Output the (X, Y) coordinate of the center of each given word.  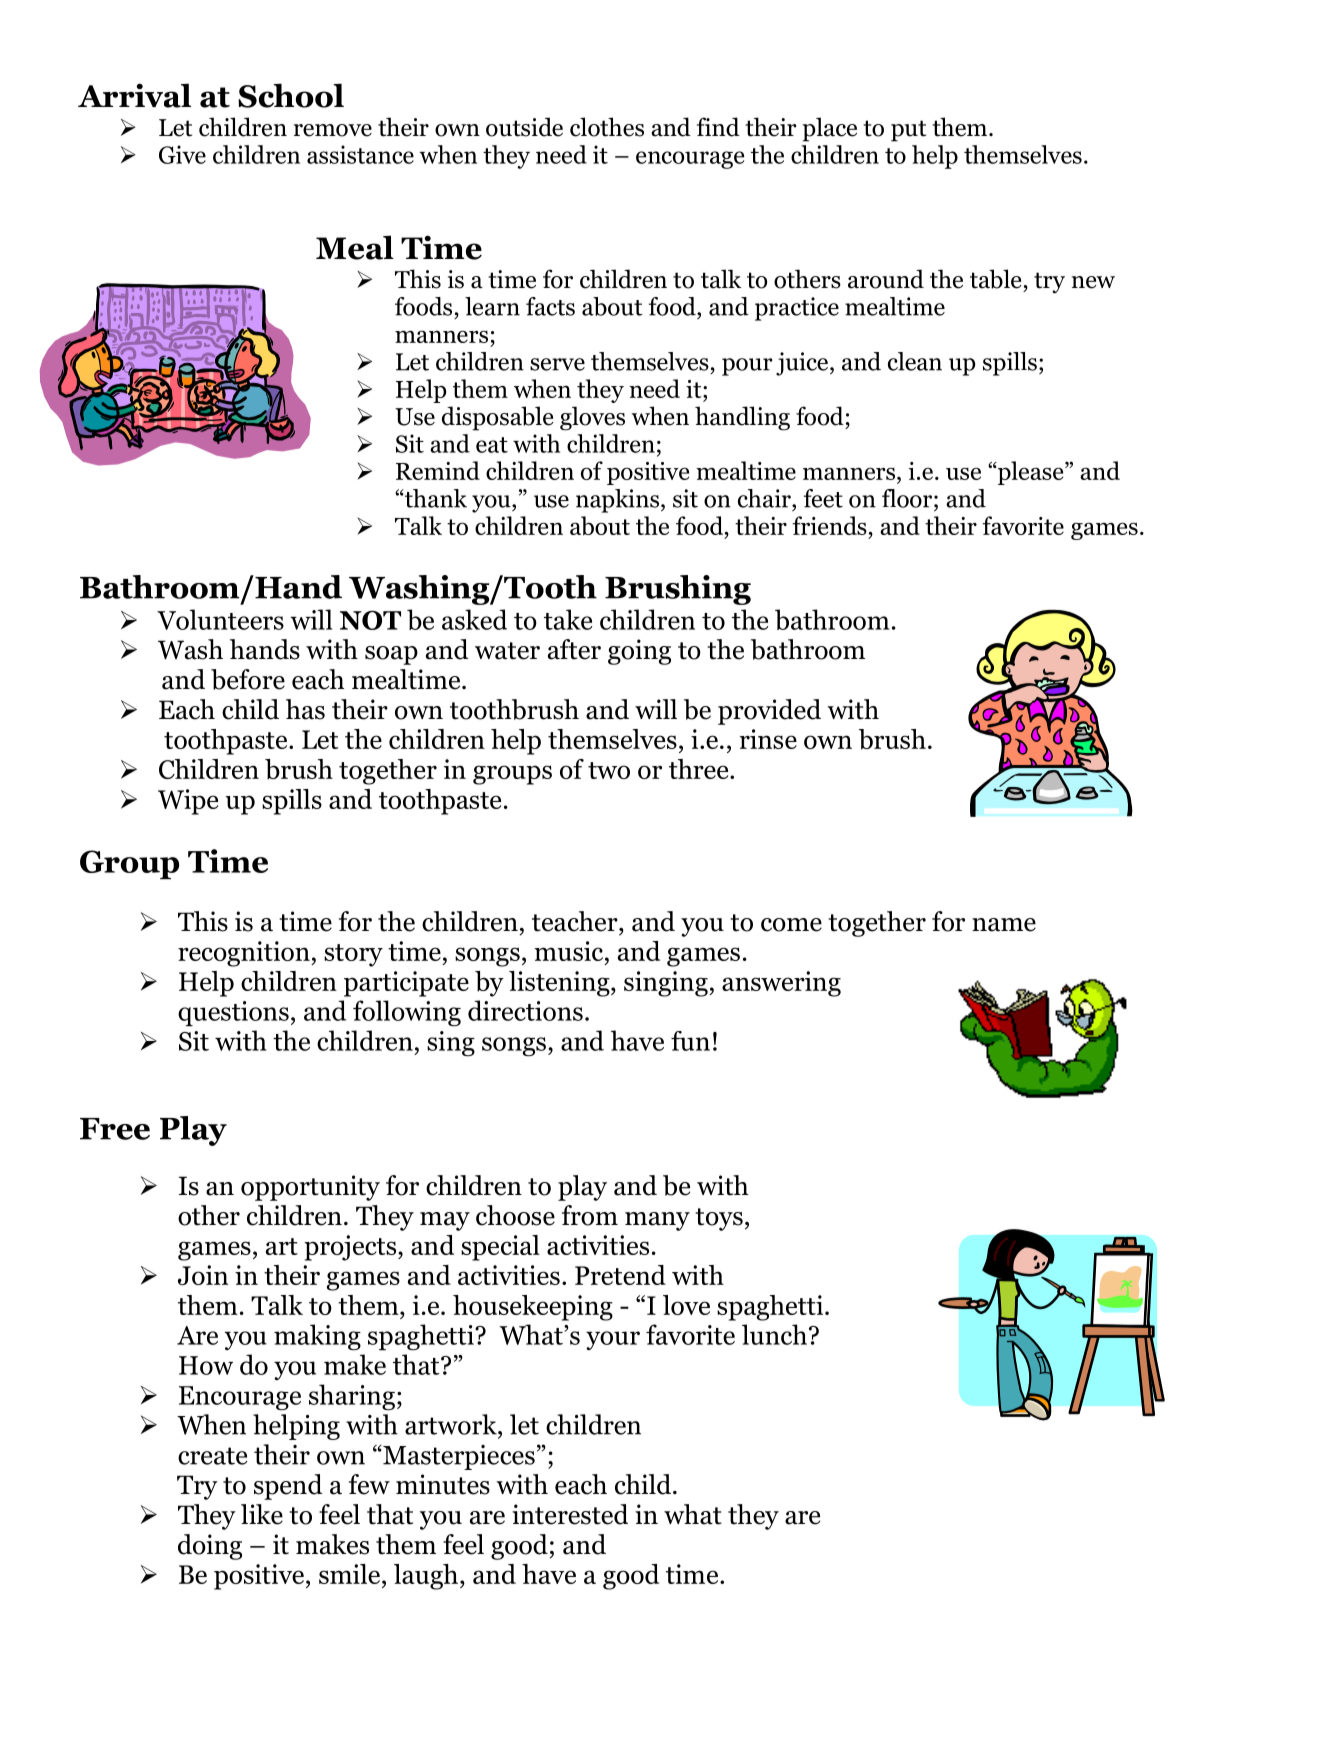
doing (210, 1547)
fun (690, 1041)
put (908, 131)
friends (830, 525)
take (568, 619)
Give (182, 154)
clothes (607, 127)
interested (570, 1514)
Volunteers (220, 619)
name (1004, 925)
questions (233, 1014)
